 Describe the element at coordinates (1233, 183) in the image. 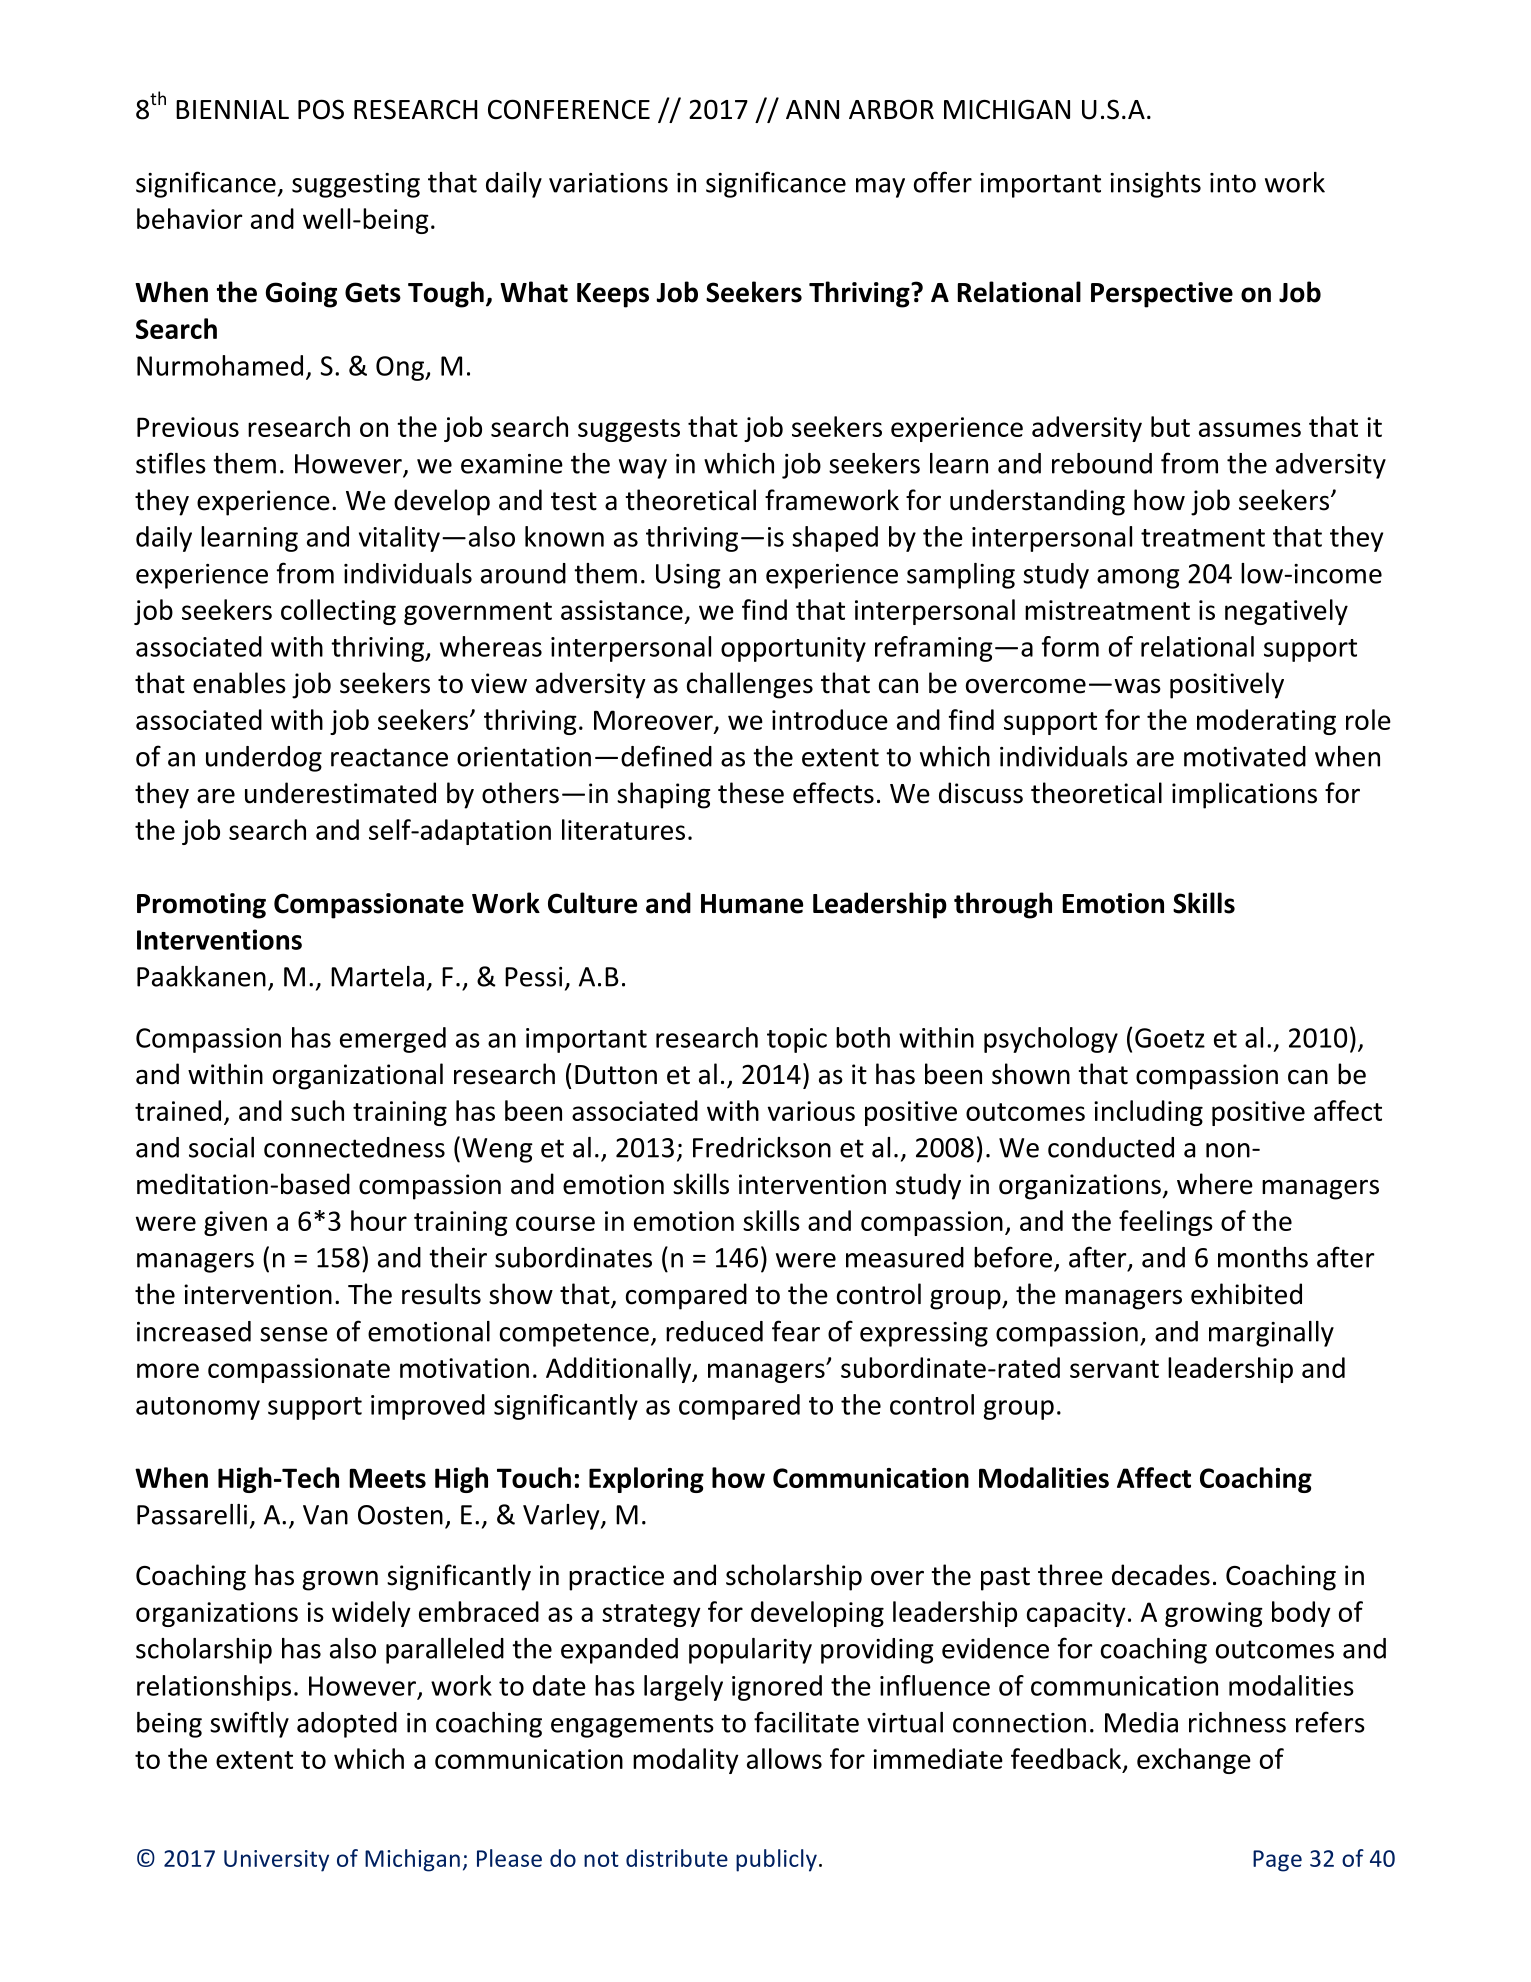

I see `into` at that location.
